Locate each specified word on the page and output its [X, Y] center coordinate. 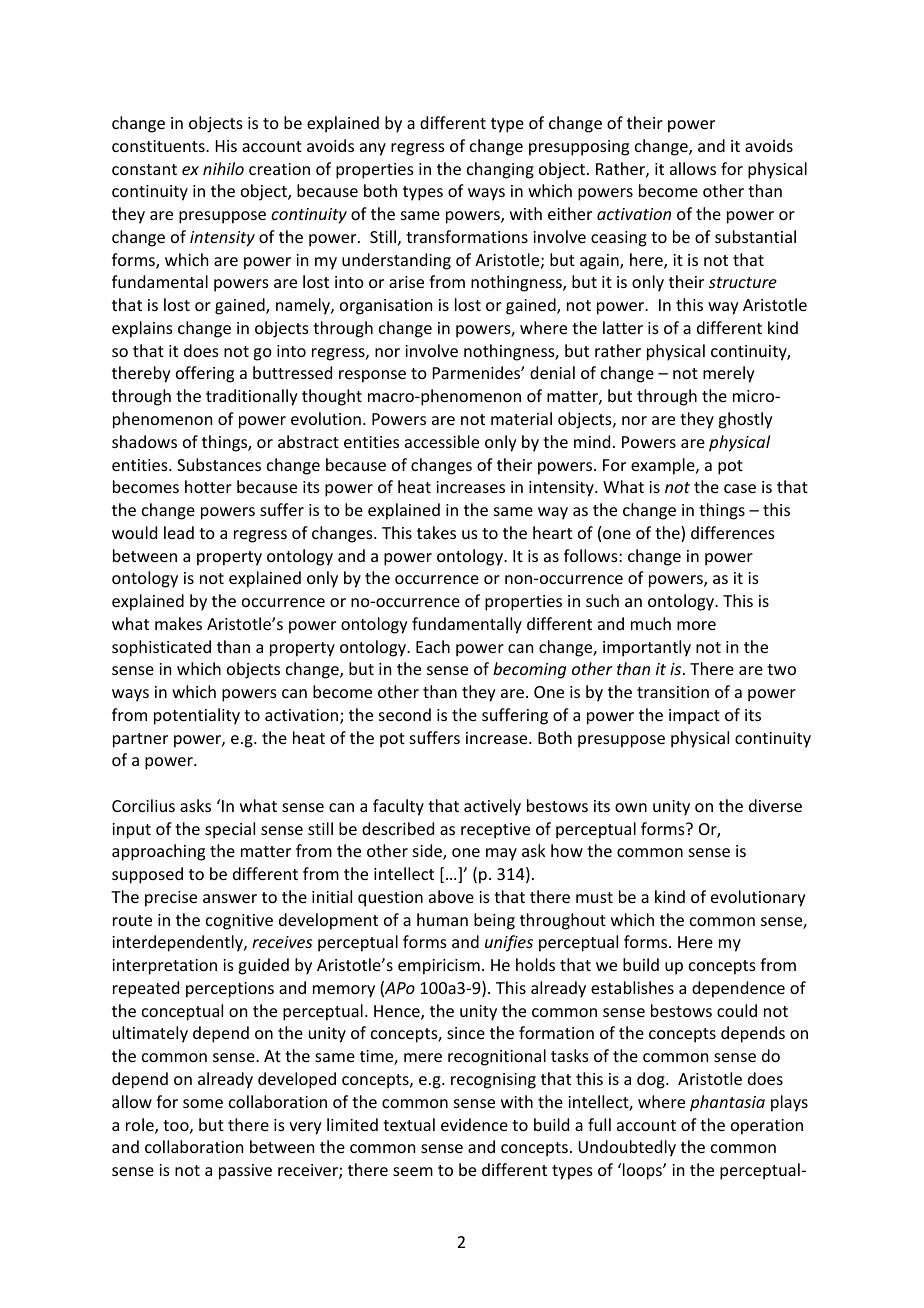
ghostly [745, 420]
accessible [442, 441]
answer [230, 898]
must [594, 897]
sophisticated [161, 648]
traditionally [252, 397]
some [203, 1103]
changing [500, 170]
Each [433, 646]
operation [767, 1127]
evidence [474, 1124]
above [451, 896]
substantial [755, 236]
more [696, 625]
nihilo [223, 168]
